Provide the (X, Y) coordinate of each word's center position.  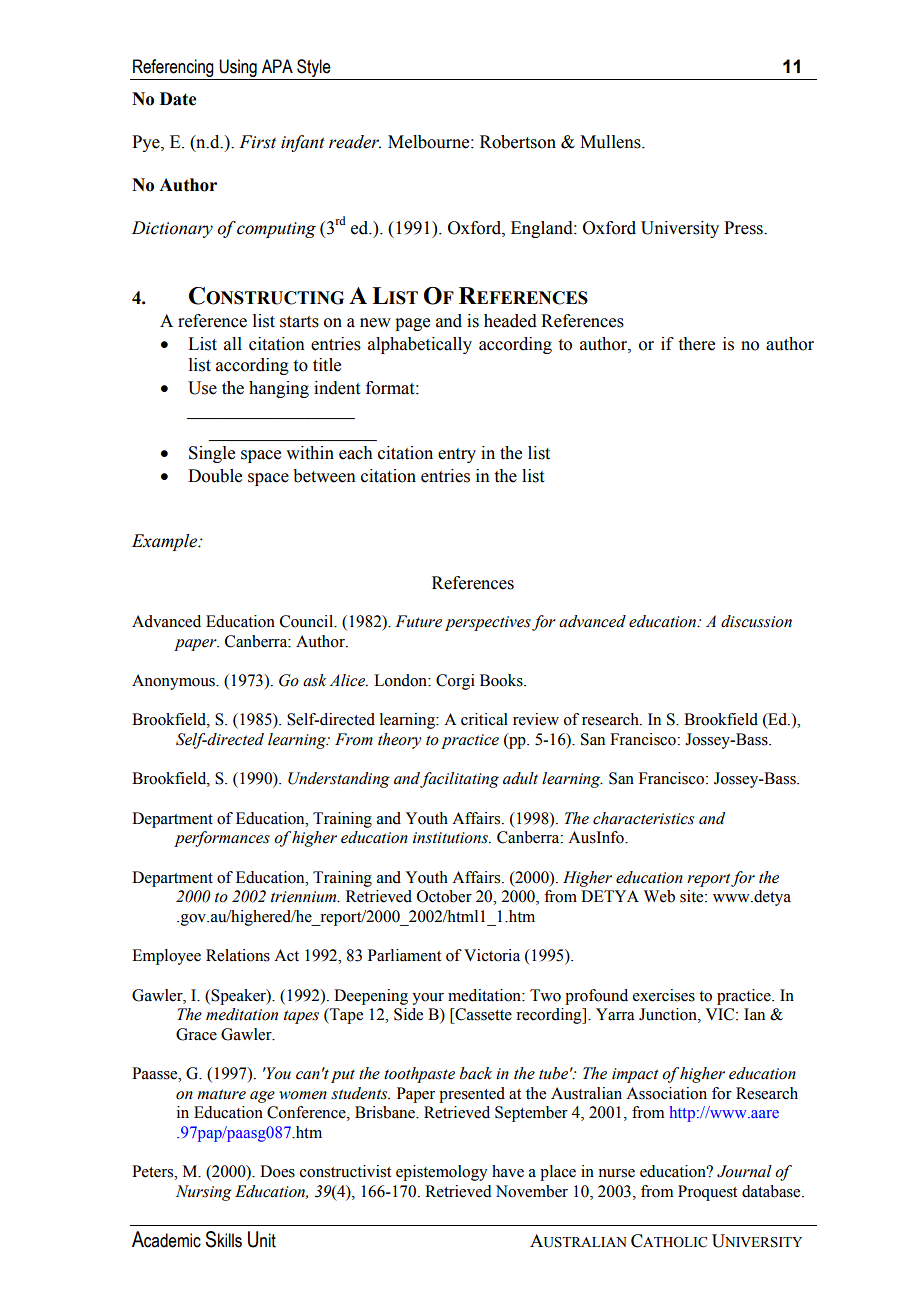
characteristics (643, 818)
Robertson (518, 142)
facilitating (459, 780)
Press (744, 228)
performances (222, 839)
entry (457, 455)
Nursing (204, 1193)
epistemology (442, 1173)
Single (212, 454)
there (697, 344)
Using (238, 69)
